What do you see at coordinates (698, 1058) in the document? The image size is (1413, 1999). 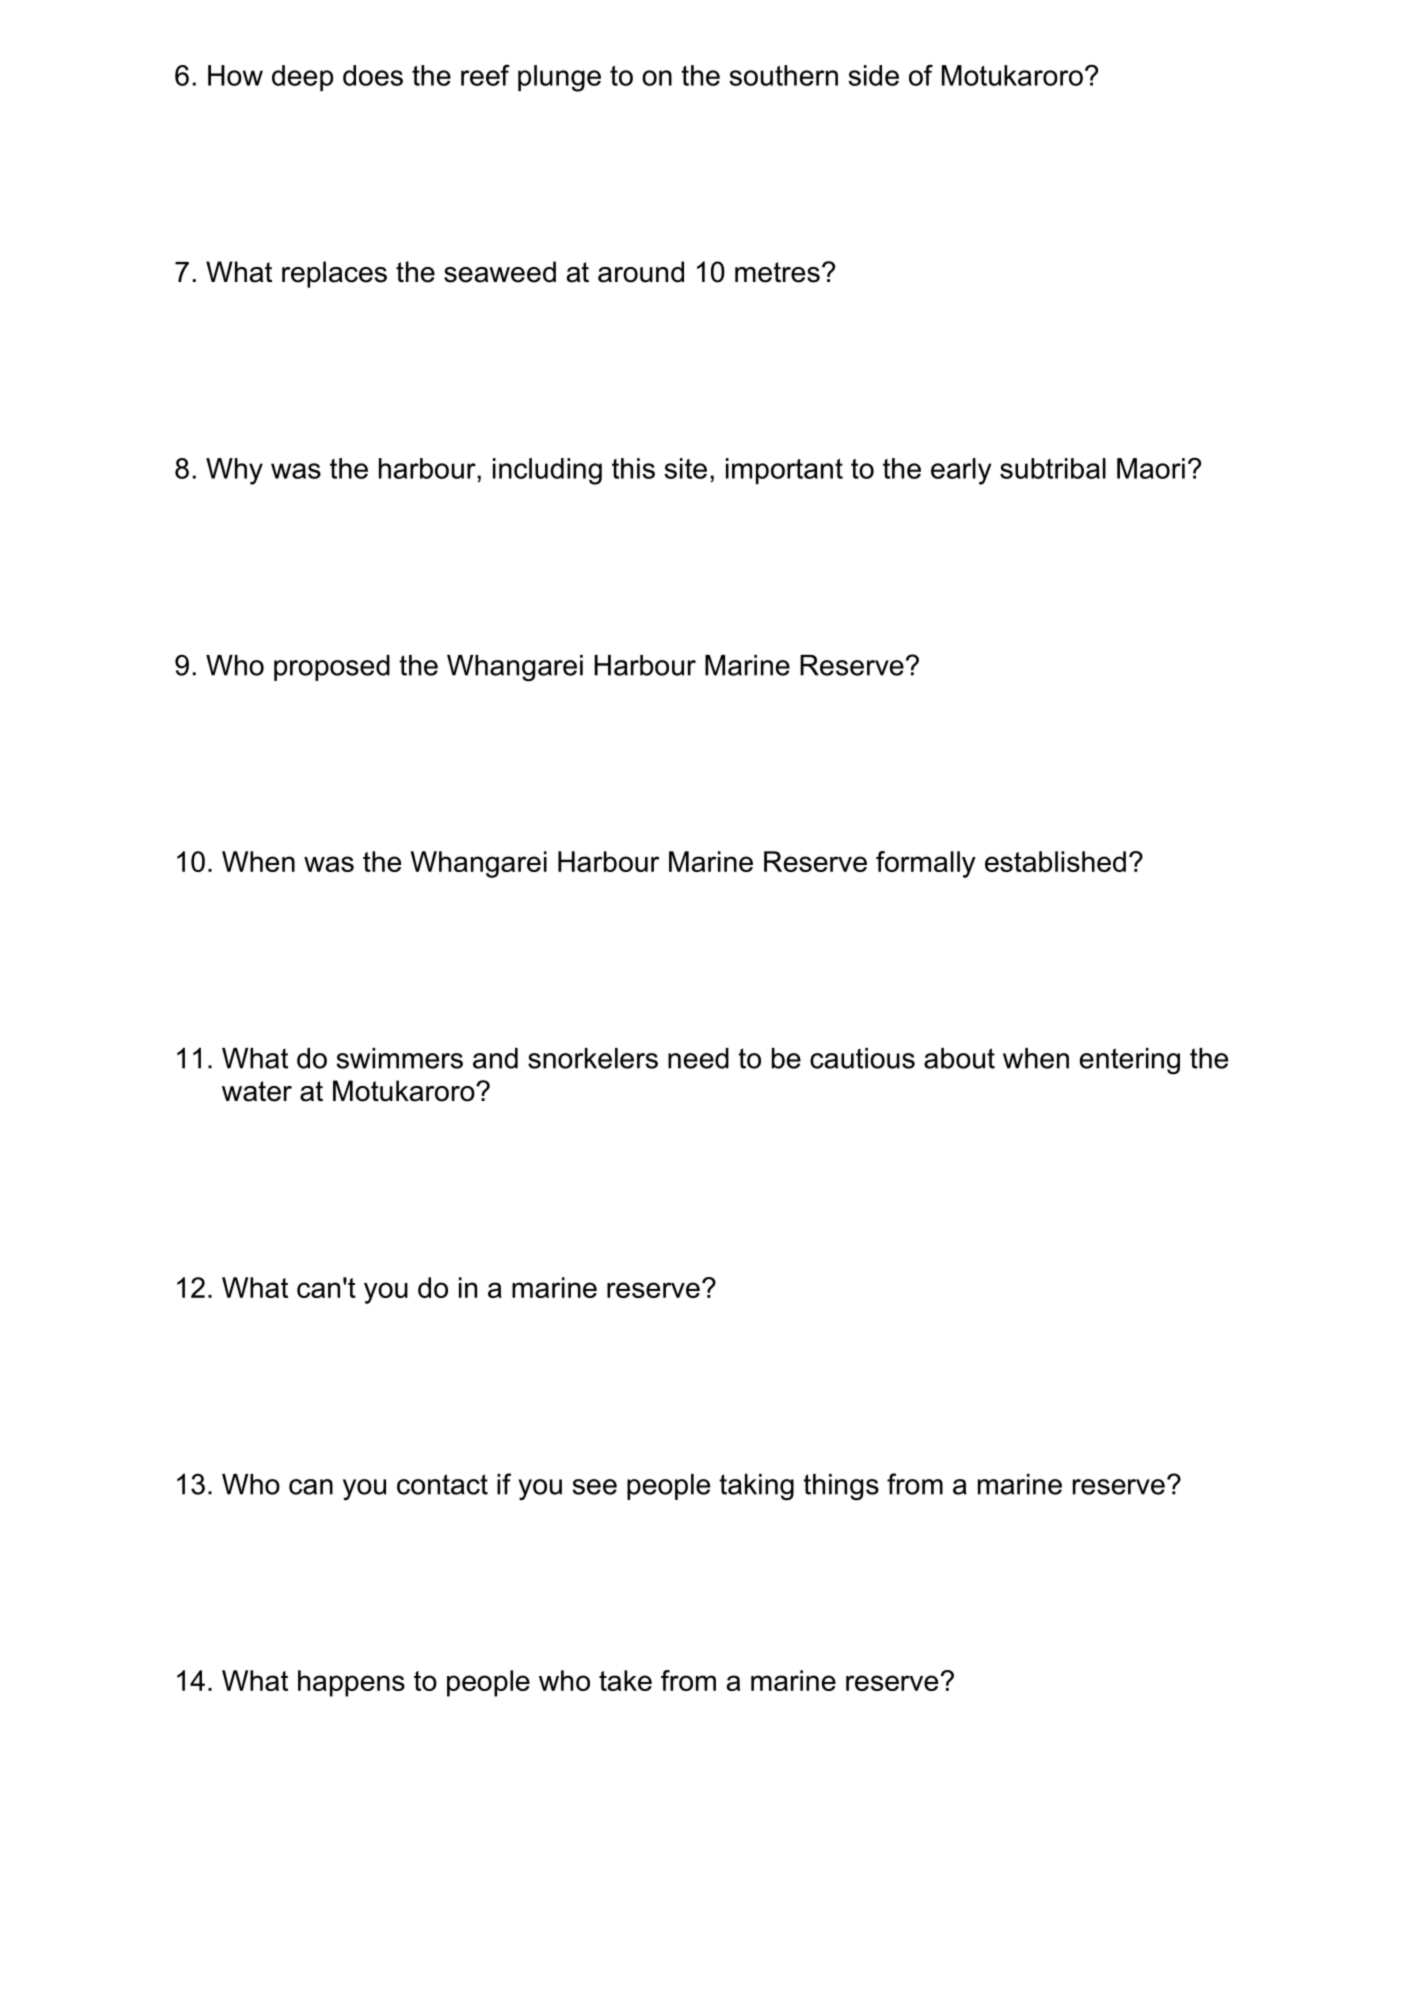 I see `need` at bounding box center [698, 1058].
